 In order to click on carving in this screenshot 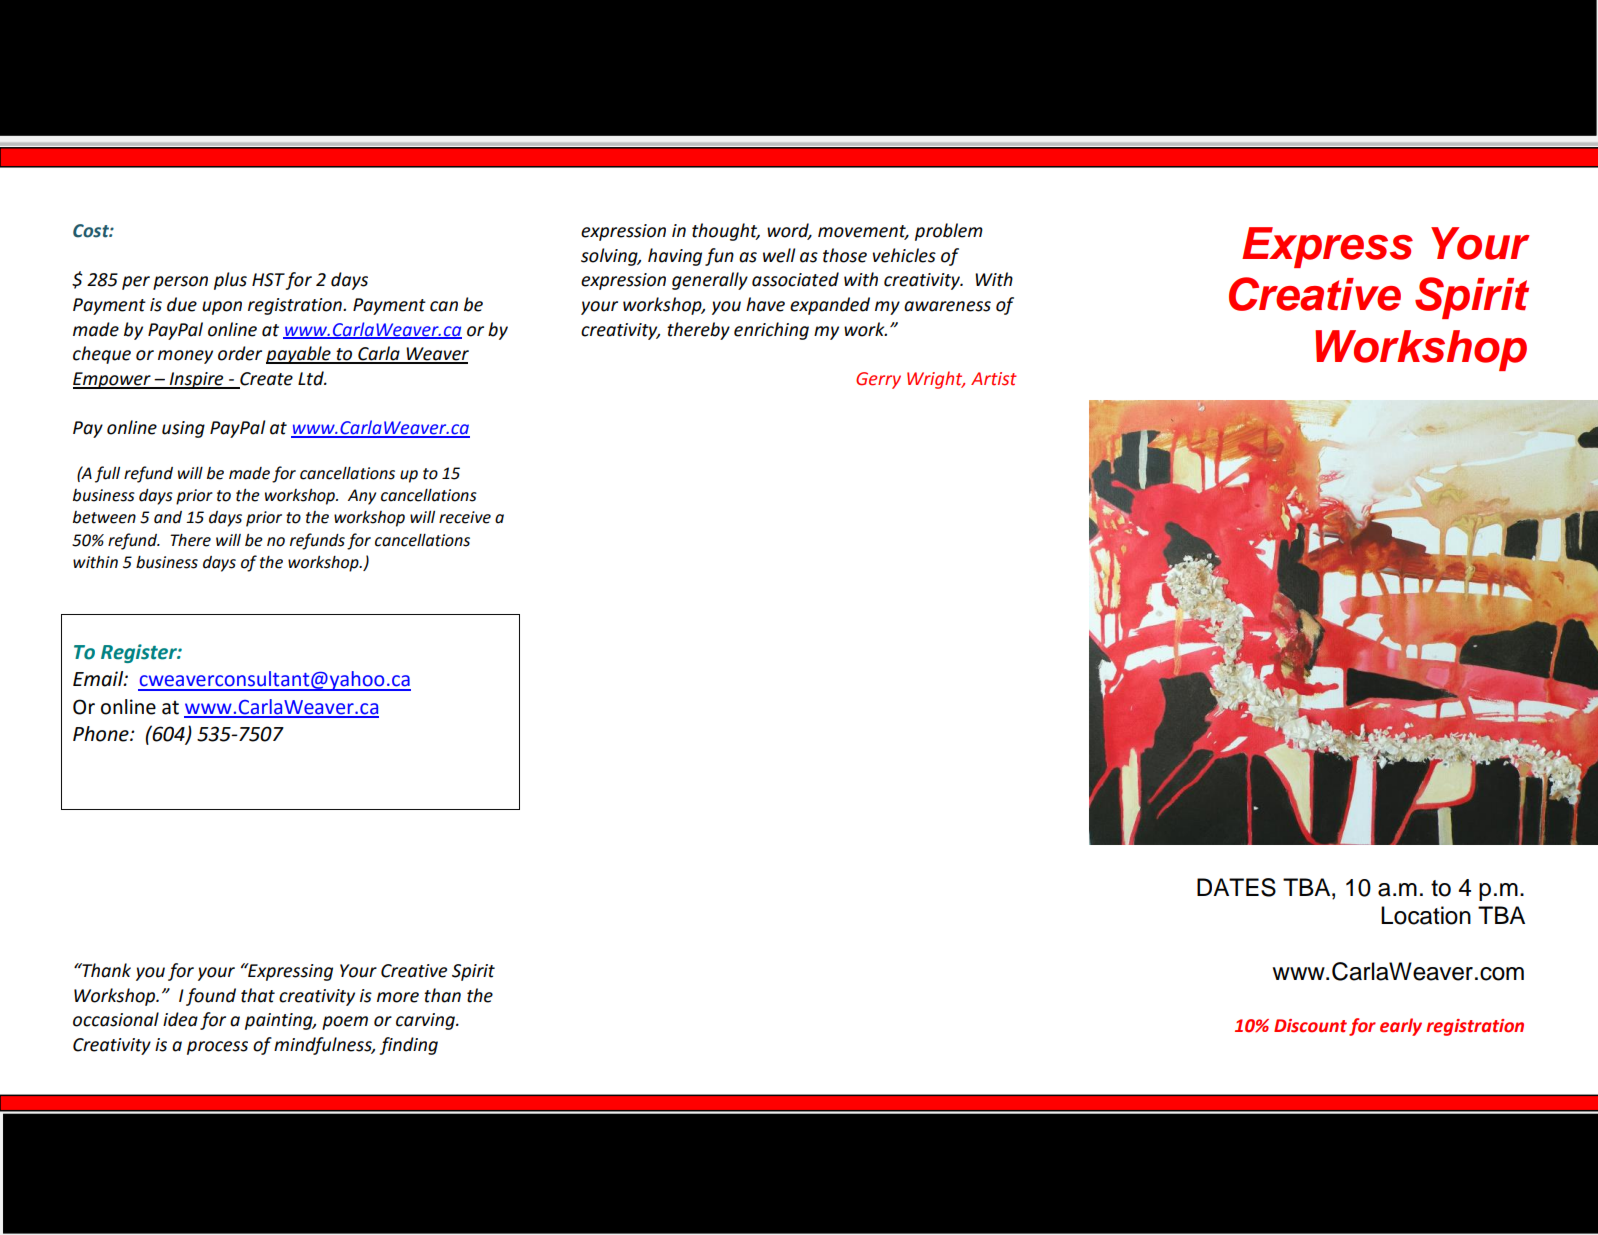, I will do `click(426, 1021)`.
